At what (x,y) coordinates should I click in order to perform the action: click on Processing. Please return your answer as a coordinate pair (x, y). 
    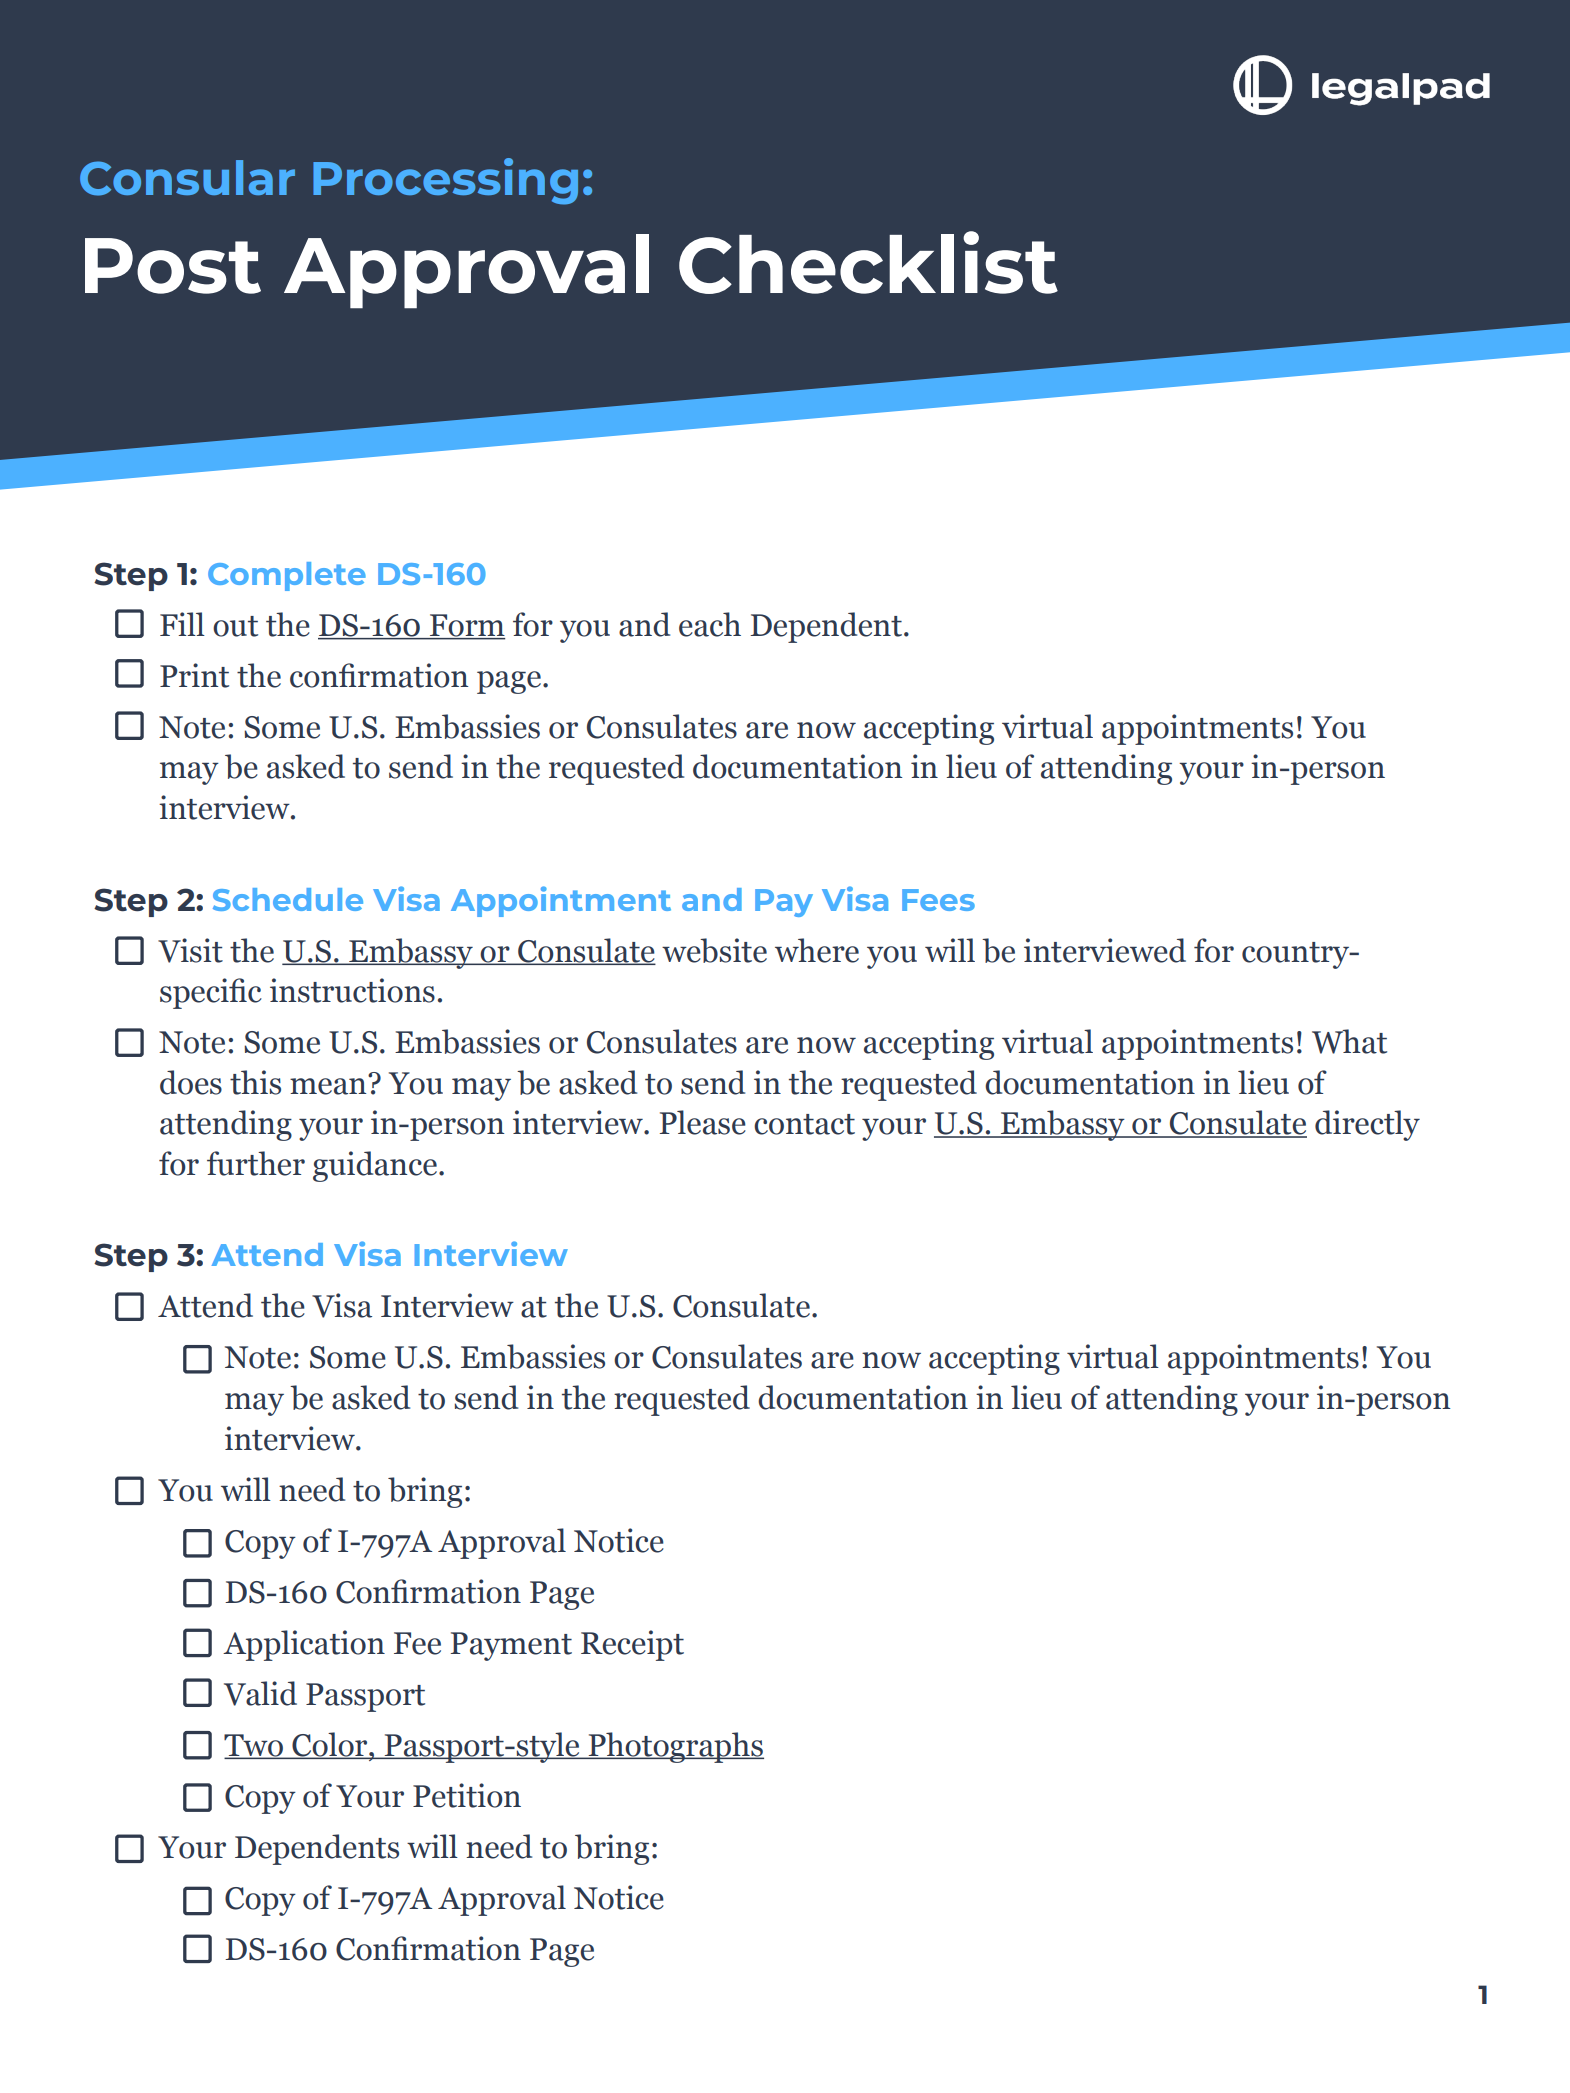
    Looking at the image, I should click on (445, 181).
